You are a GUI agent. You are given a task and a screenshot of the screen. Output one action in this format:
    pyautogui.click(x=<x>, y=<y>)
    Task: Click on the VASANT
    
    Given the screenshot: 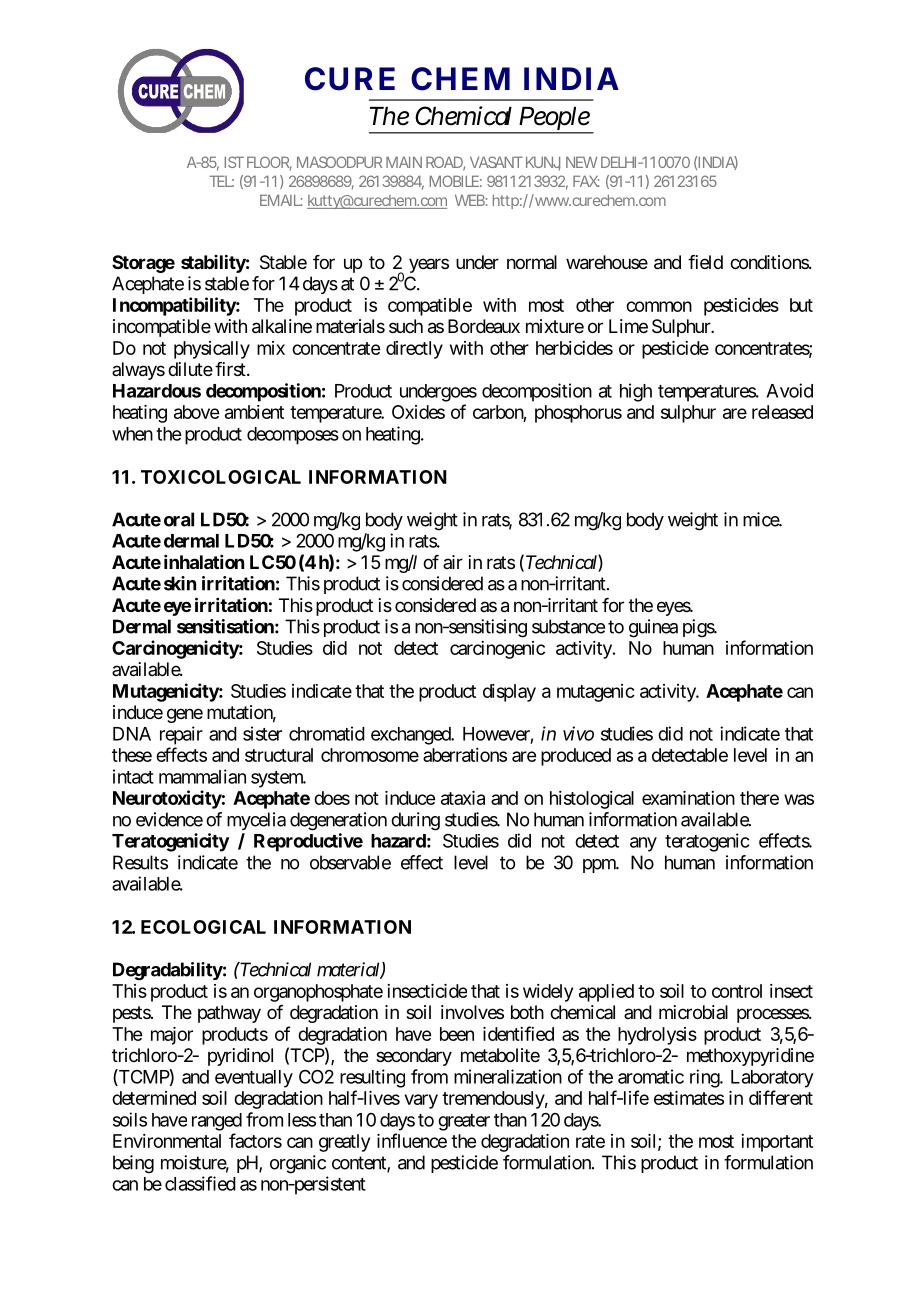 What is the action you would take?
    pyautogui.click(x=496, y=162)
